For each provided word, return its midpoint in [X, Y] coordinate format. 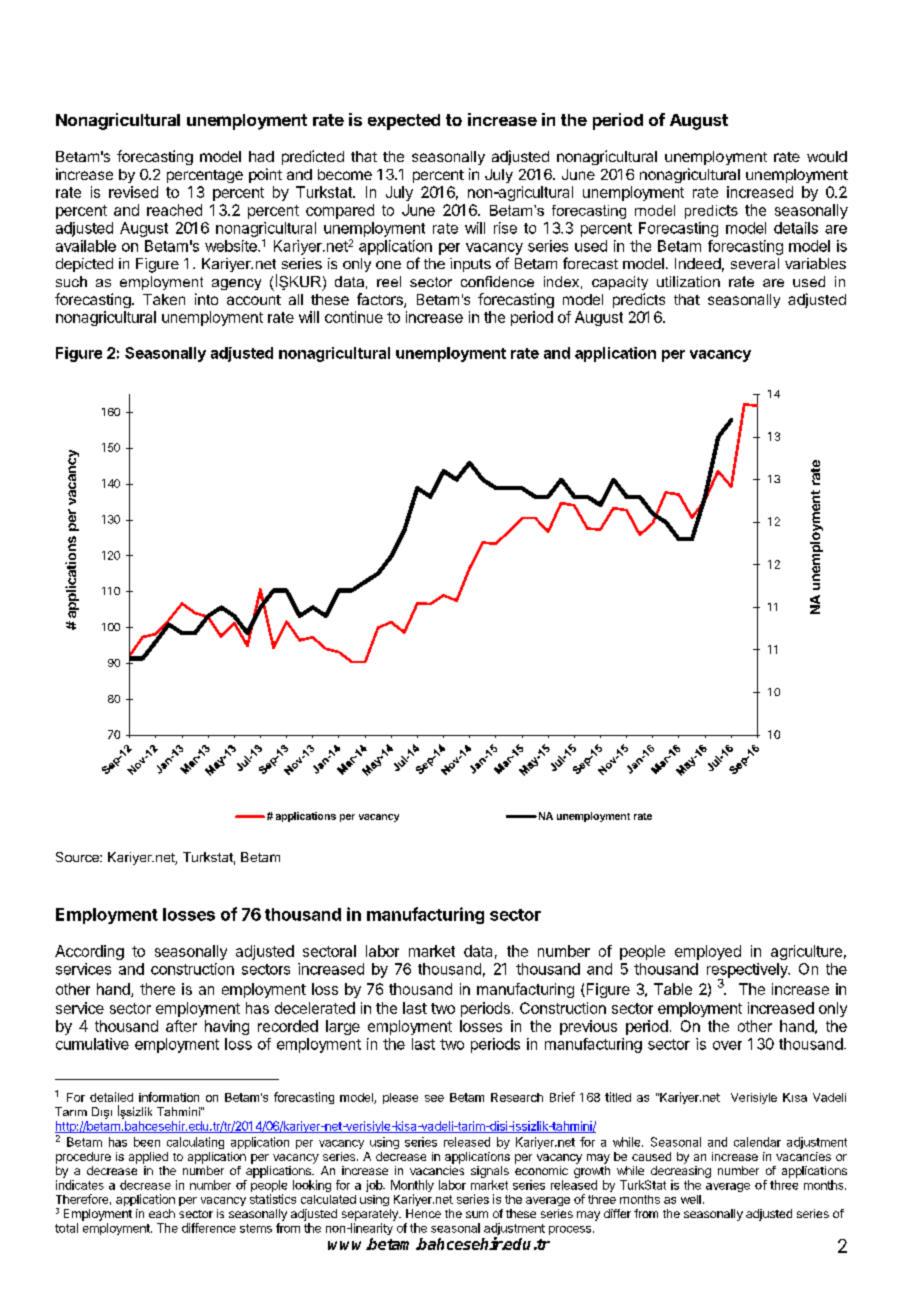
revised [133, 192]
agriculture [806, 952]
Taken [164, 299]
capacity [620, 283]
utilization [688, 281]
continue [354, 317]
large [343, 1027]
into [206, 299]
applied [148, 1158]
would [827, 156]
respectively [748, 971]
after [181, 1026]
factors [381, 300]
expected [404, 122]
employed [708, 952]
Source [78, 857]
